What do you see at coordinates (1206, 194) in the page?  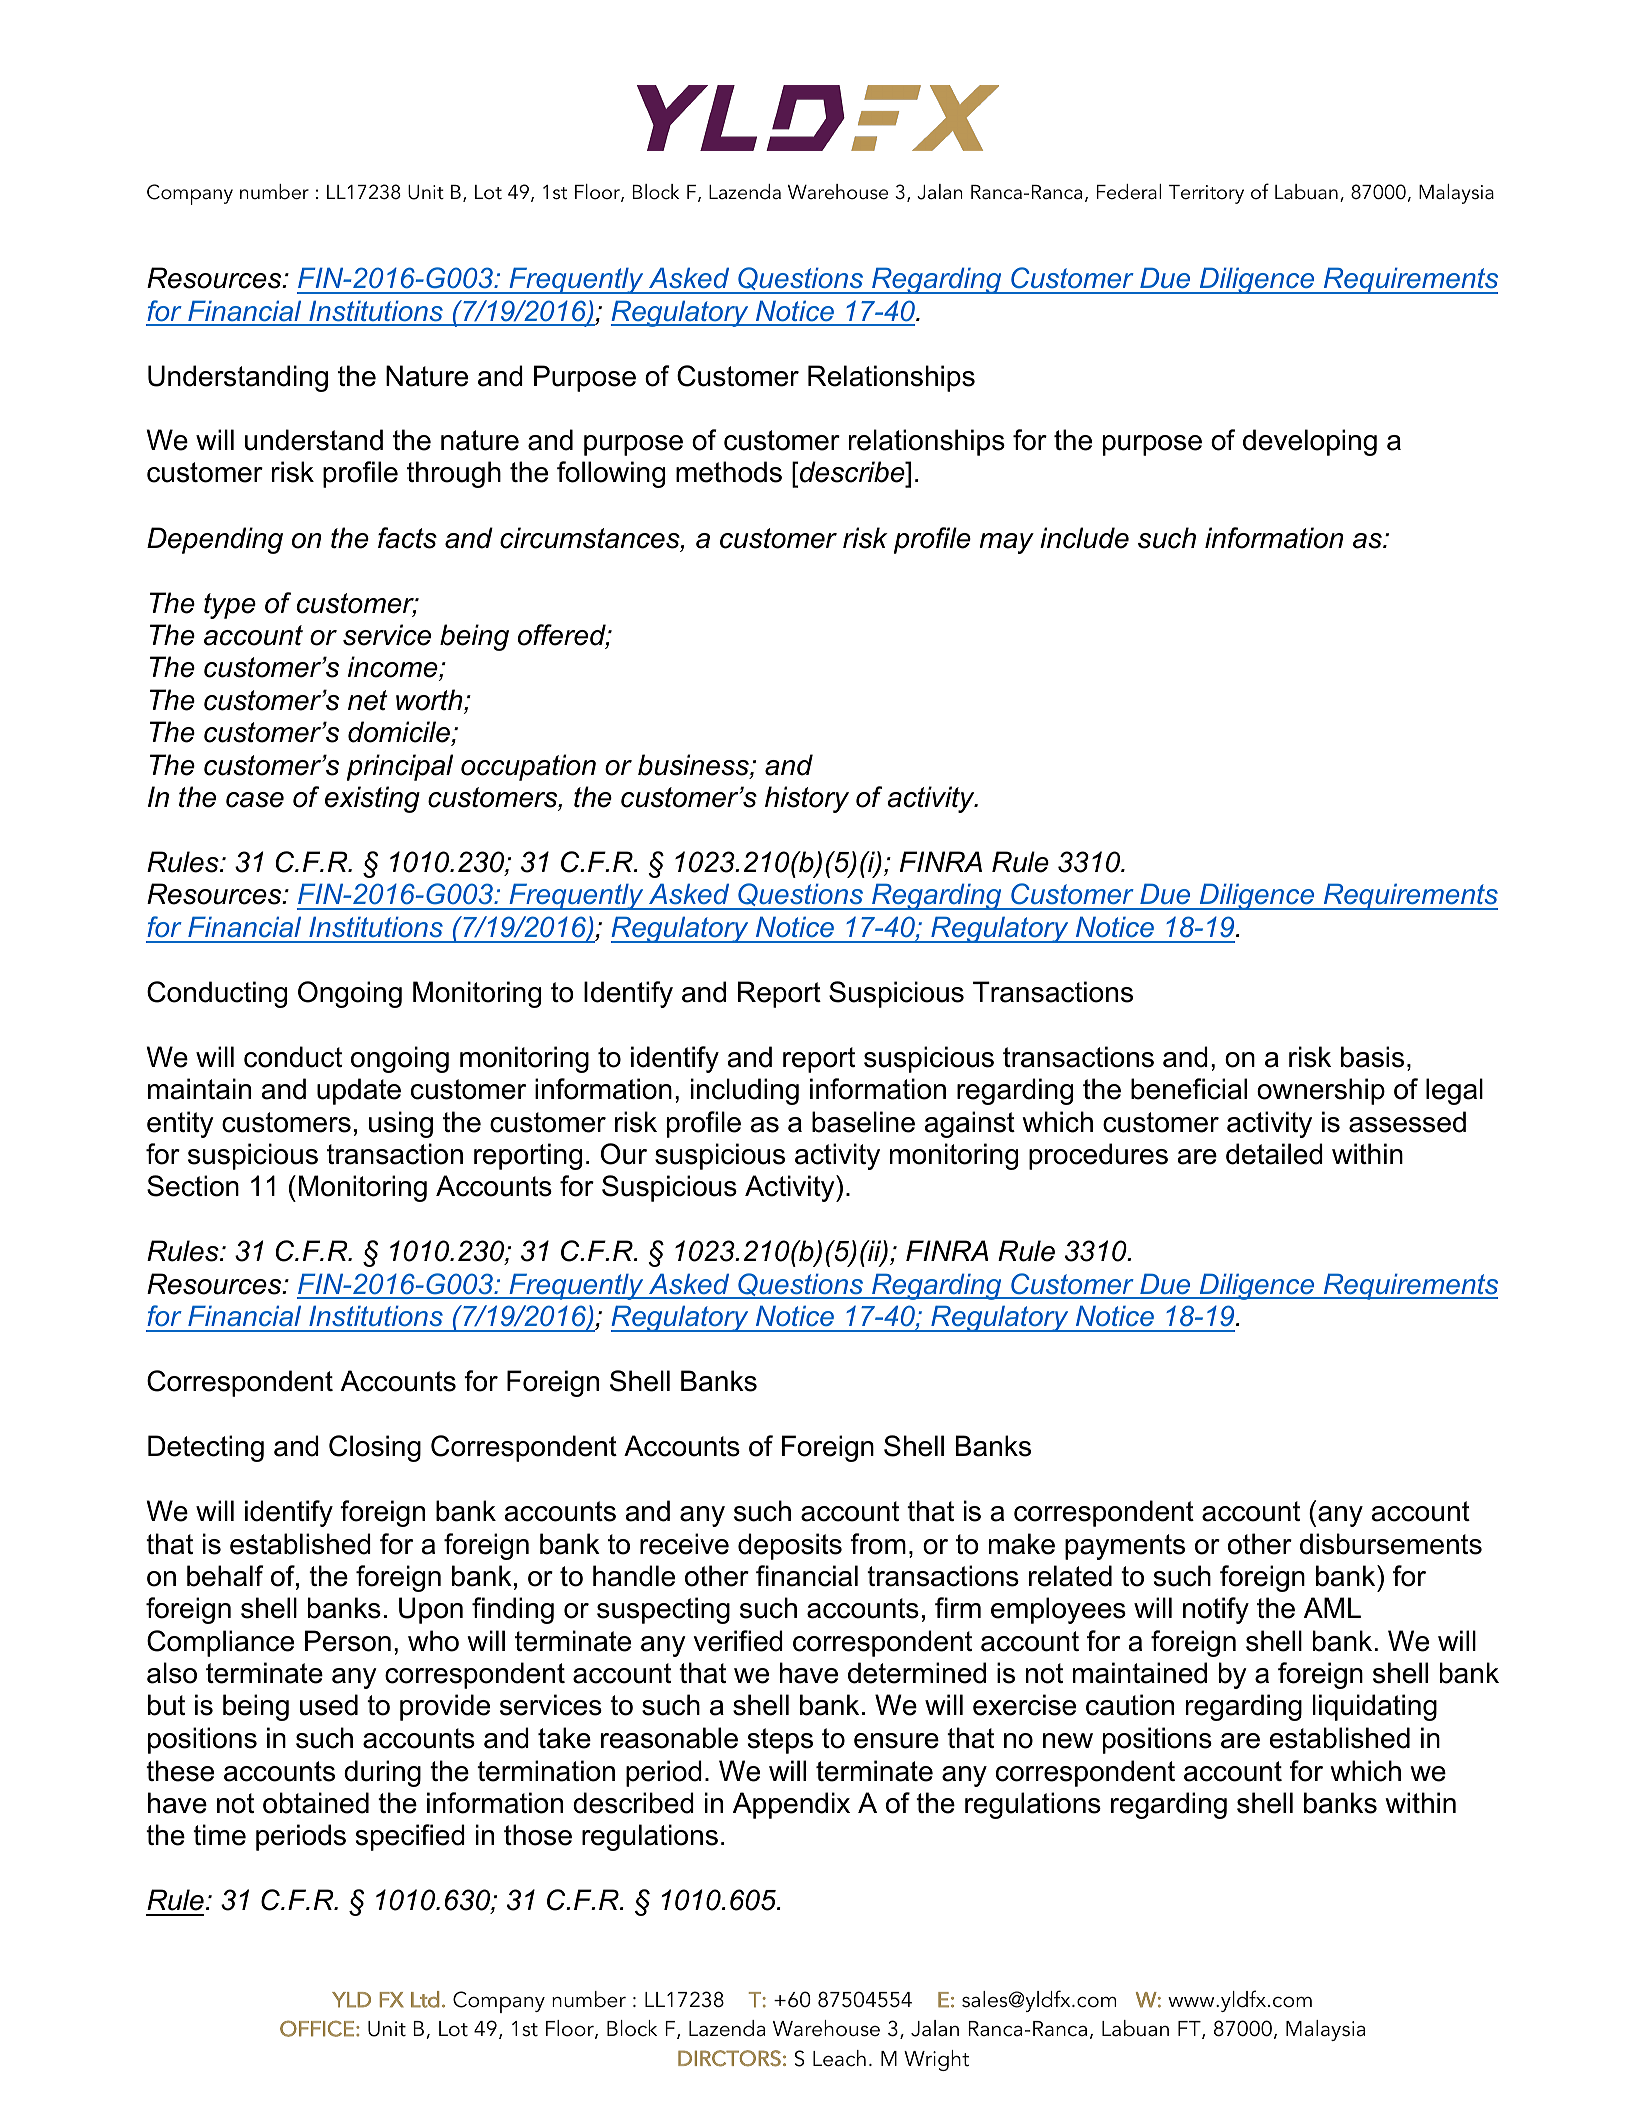 I see `Territory` at bounding box center [1206, 194].
